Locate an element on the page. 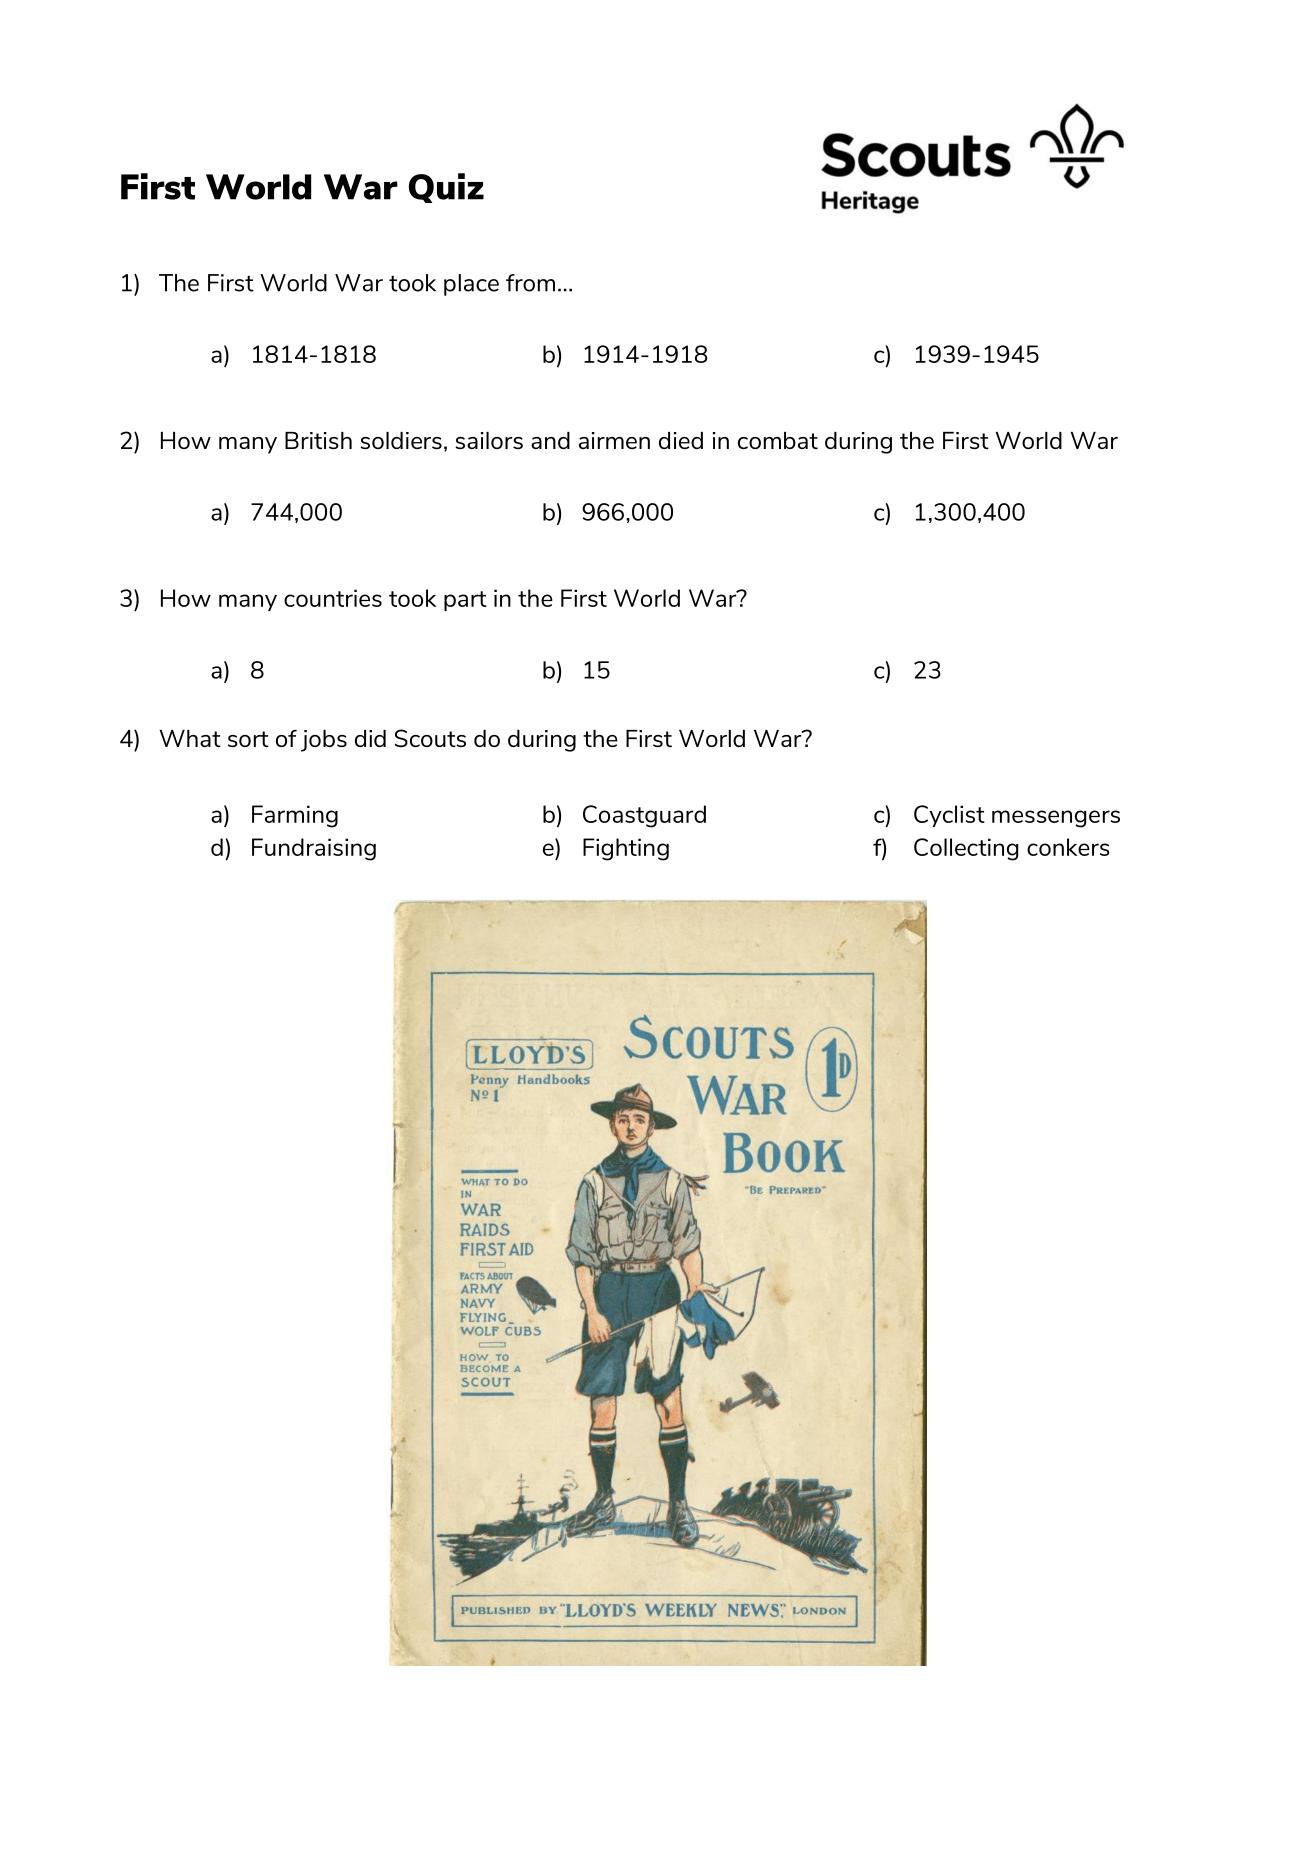 This image has height=1856, width=1313. part is located at coordinates (465, 601).
